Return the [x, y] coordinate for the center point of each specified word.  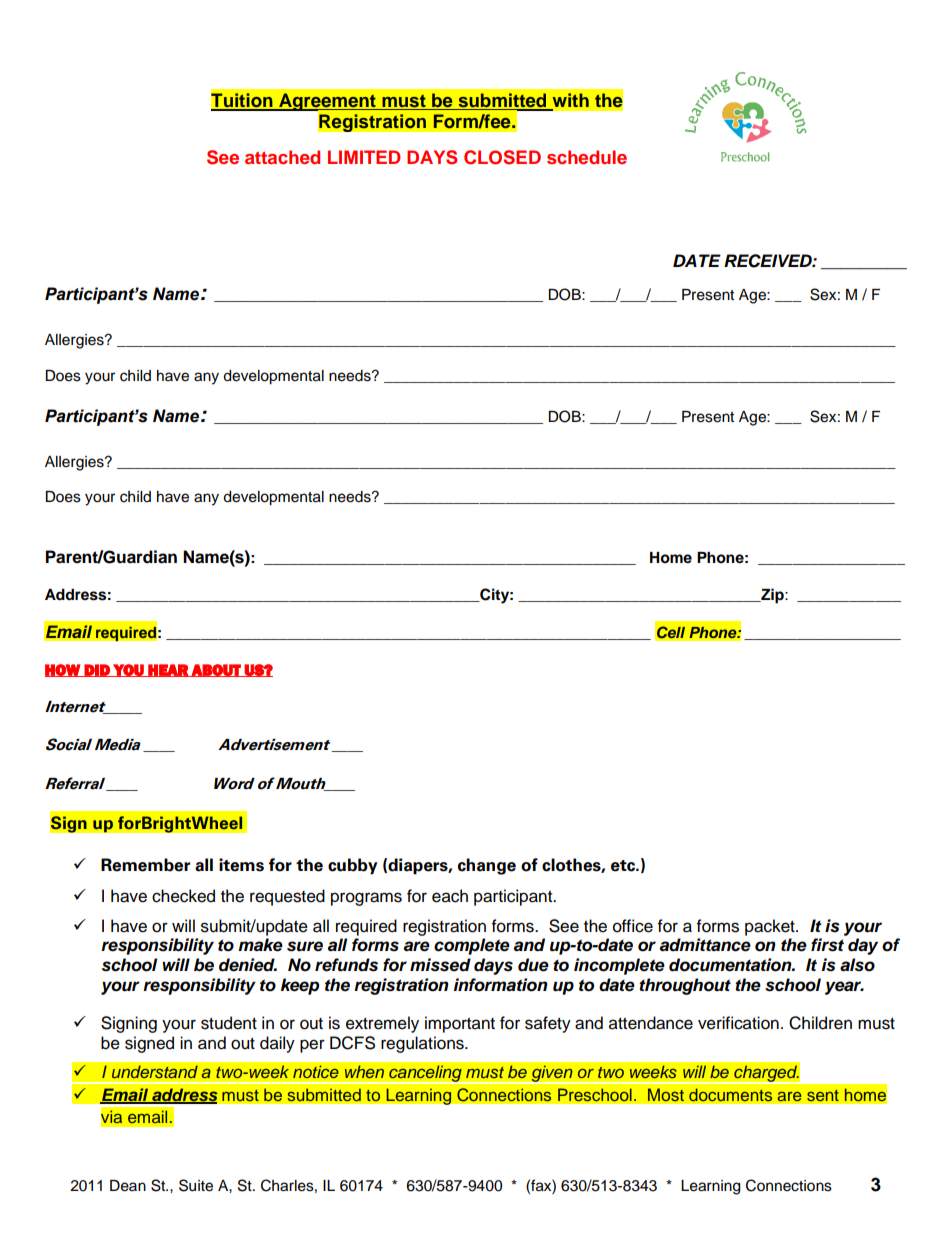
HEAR [168, 670]
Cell [671, 632]
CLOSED [502, 157]
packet [771, 927]
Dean [128, 1186]
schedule [587, 157]
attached [282, 157]
